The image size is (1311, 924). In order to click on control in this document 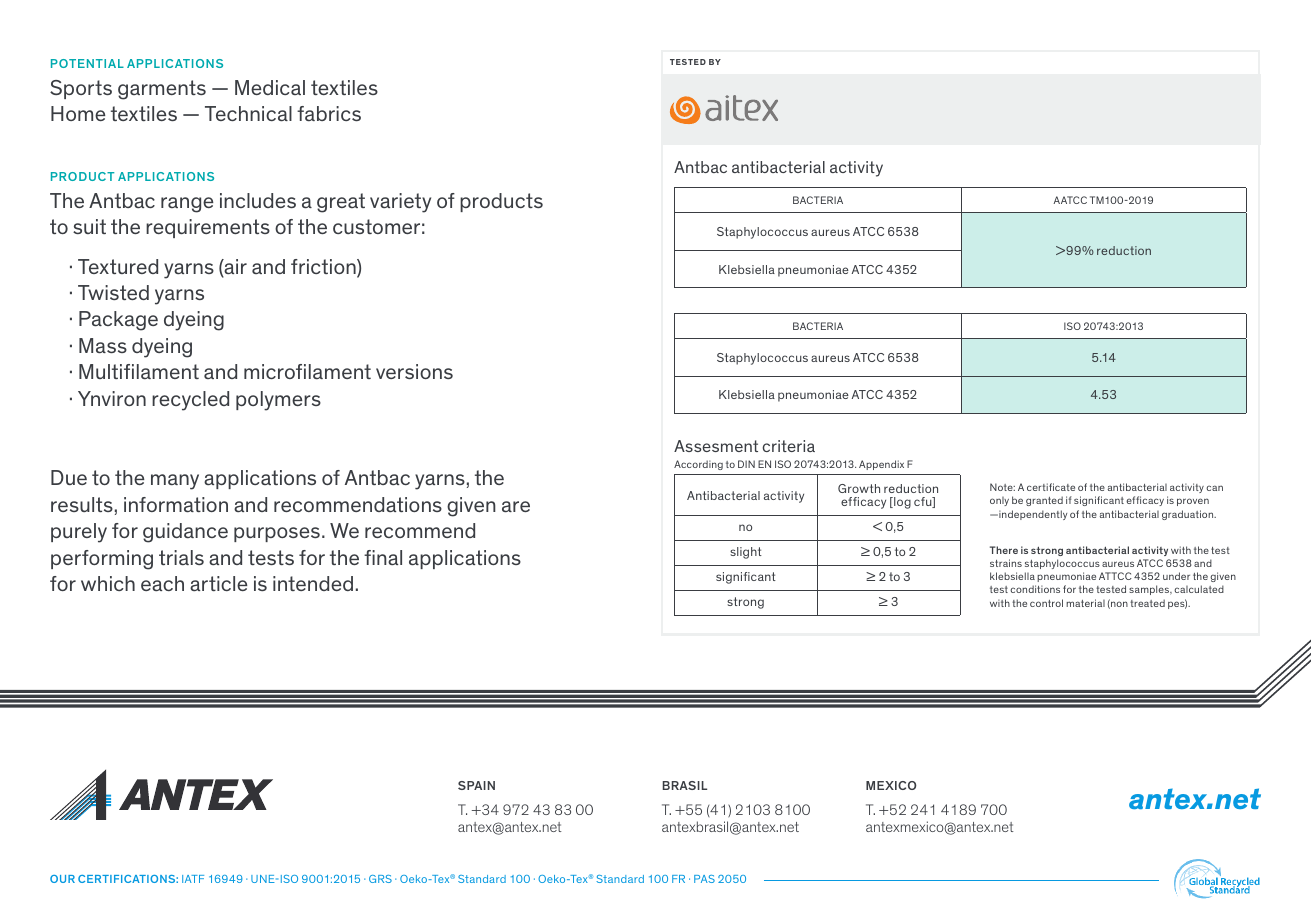, I will do `click(1046, 603)`.
